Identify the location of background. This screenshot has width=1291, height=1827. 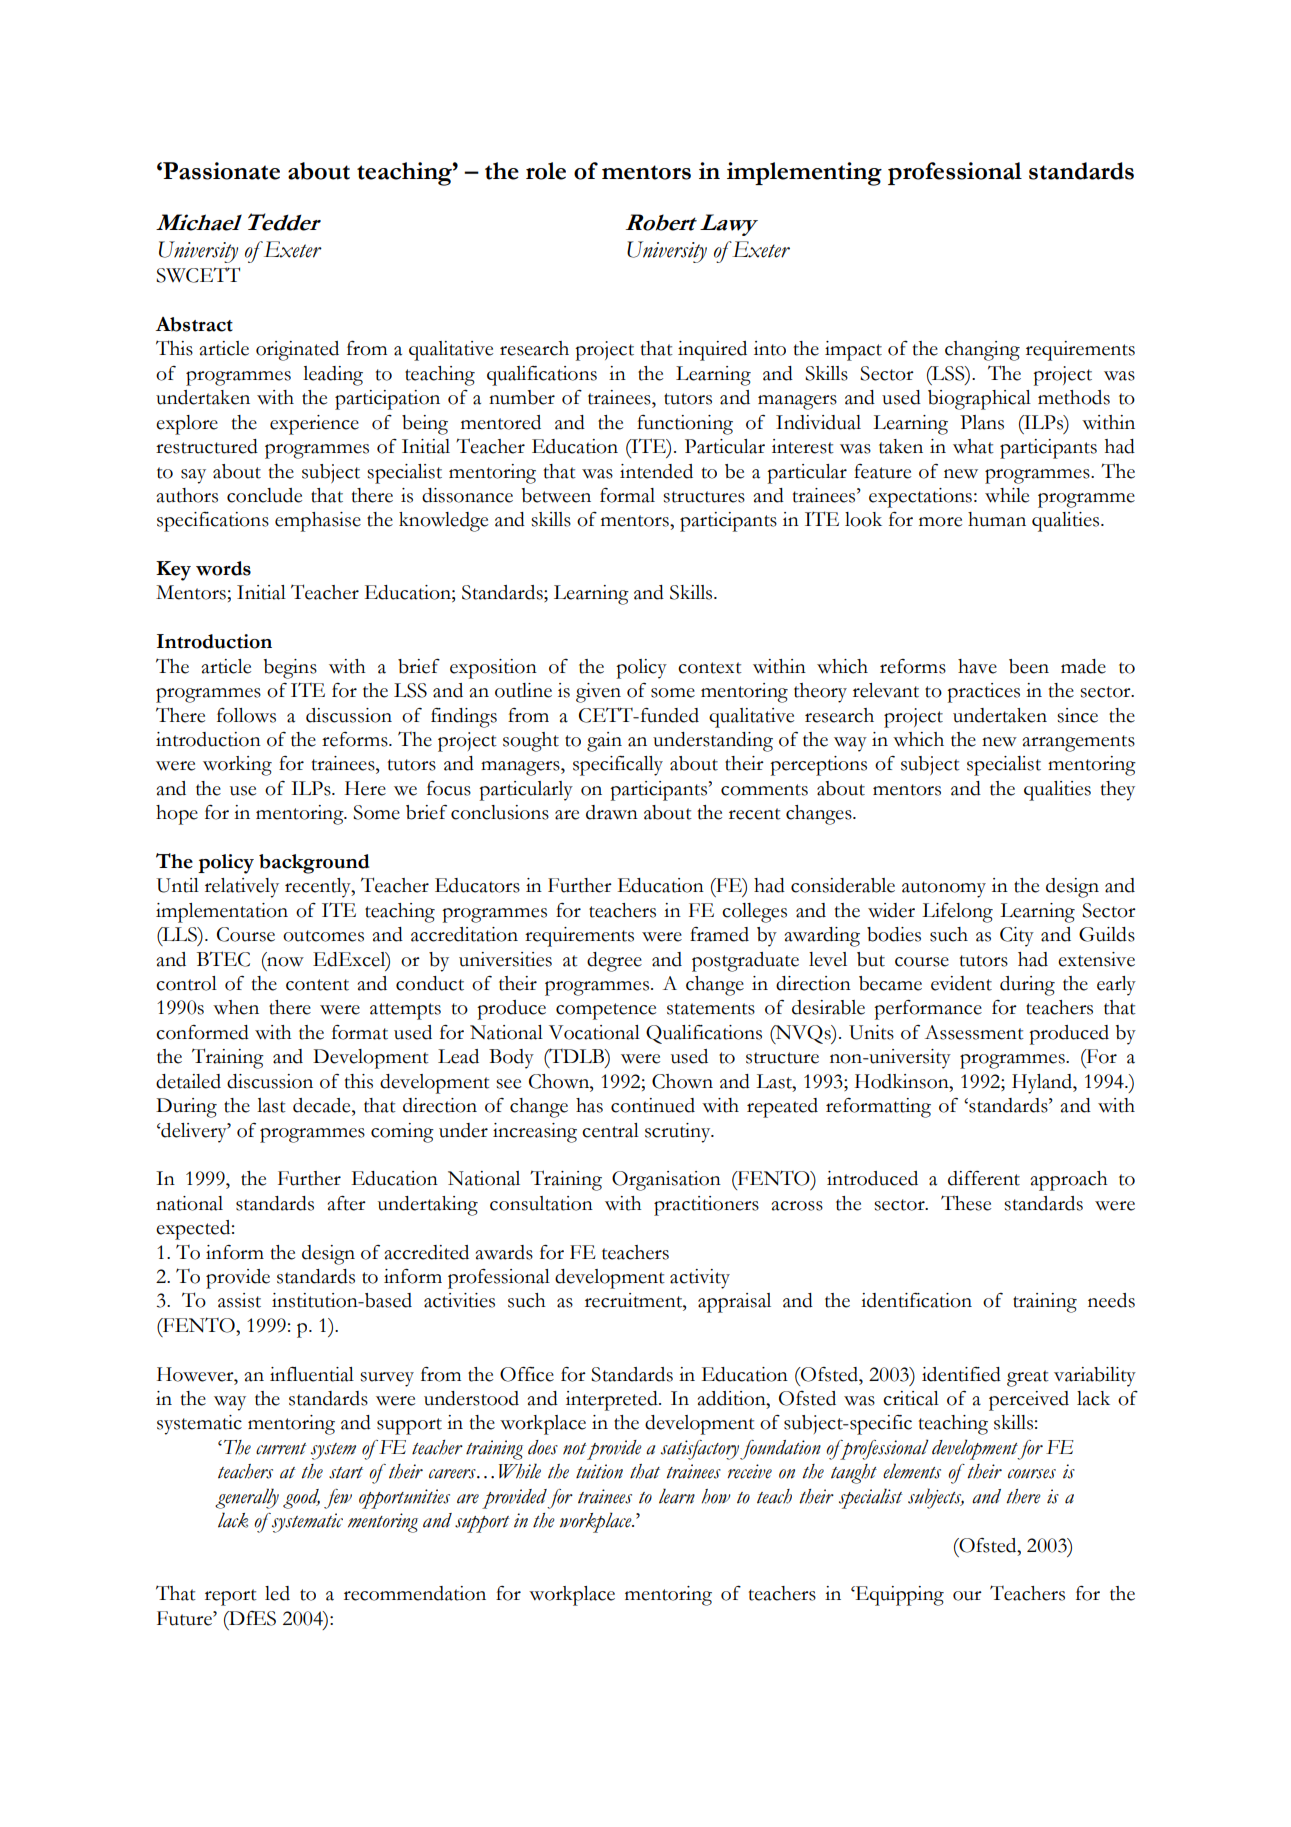
(314, 864).
